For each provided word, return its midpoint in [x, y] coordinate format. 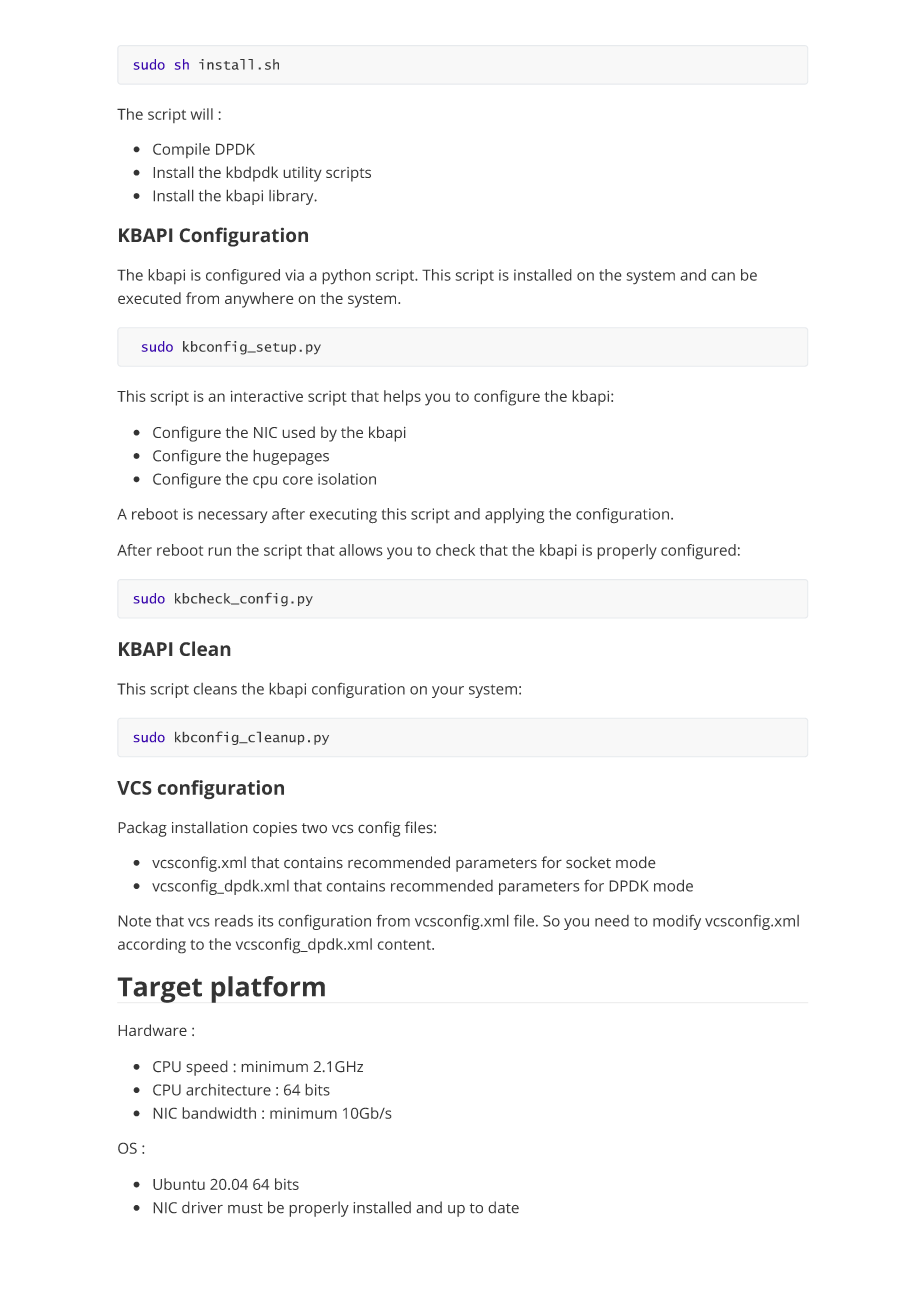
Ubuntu [179, 1184]
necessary [233, 517]
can [723, 276]
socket [588, 862]
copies [275, 829]
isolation [347, 479]
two [314, 828]
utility [302, 174]
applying [515, 516]
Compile [181, 150]
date [503, 1207]
